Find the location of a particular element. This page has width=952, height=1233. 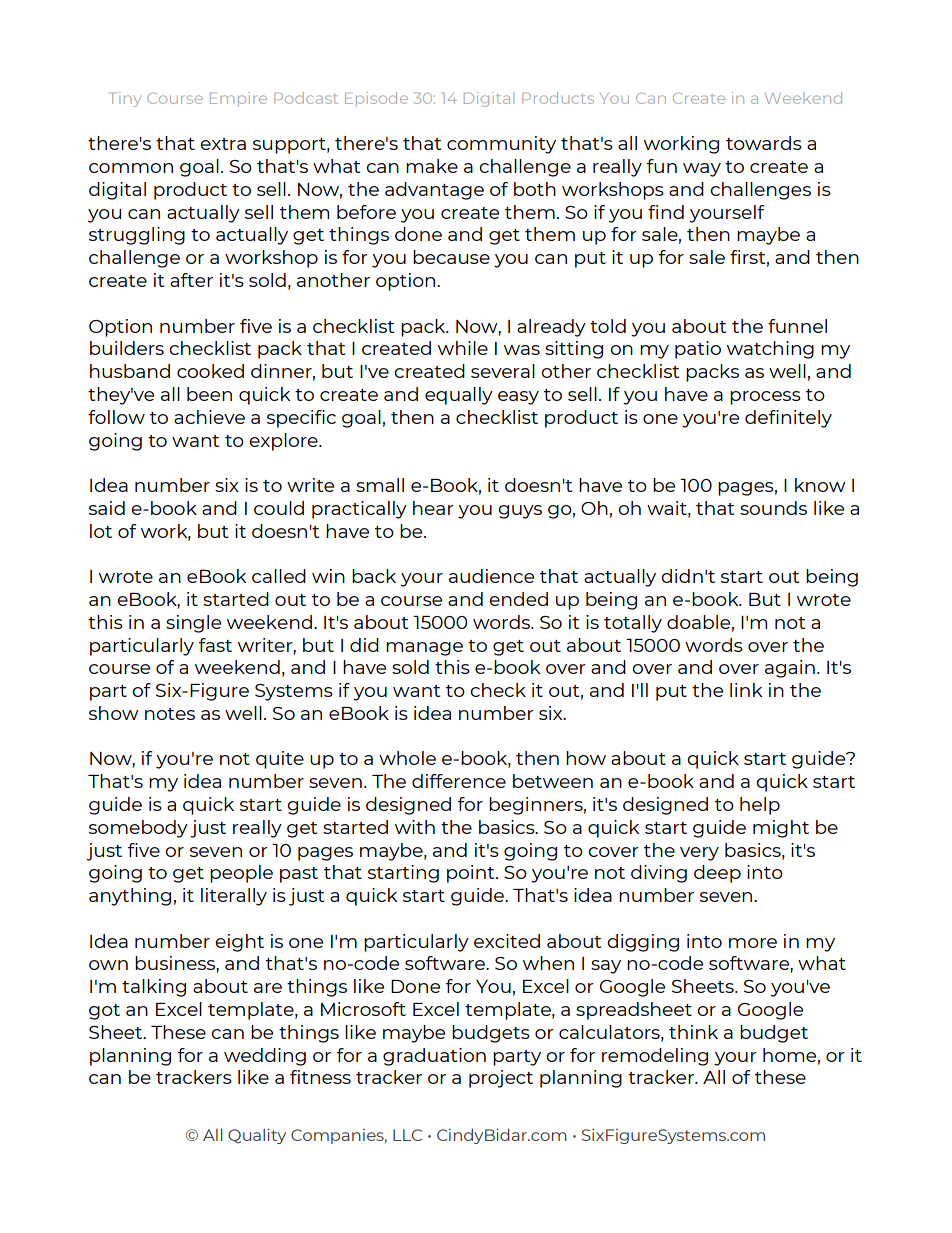

project is located at coordinates (501, 1079).
